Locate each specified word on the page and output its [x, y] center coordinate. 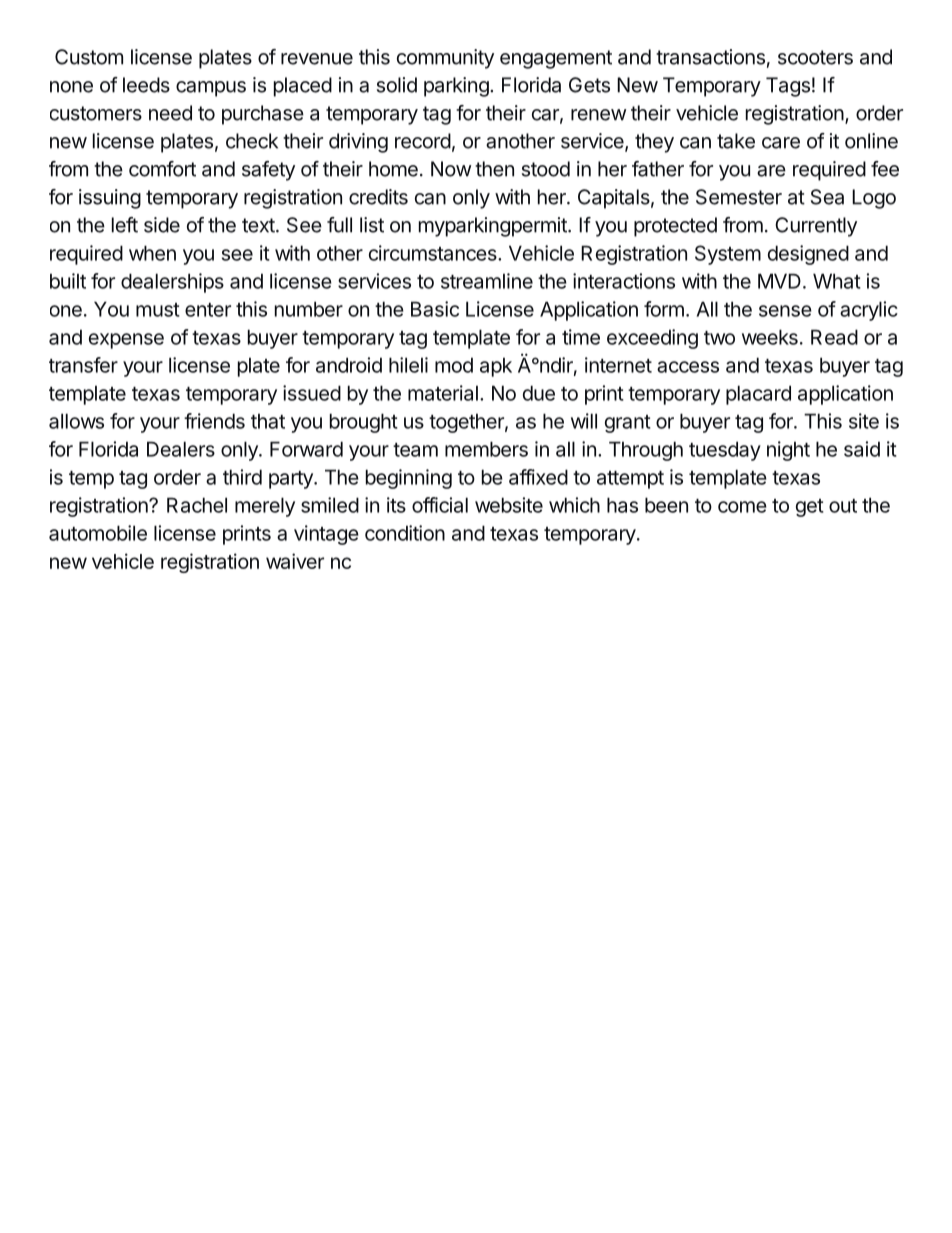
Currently [816, 227]
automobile [98, 533]
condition [405, 533]
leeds [146, 85]
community [445, 59]
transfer [83, 365]
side [162, 225]
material [443, 393]
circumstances [434, 253]
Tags [788, 87]
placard [758, 395]
